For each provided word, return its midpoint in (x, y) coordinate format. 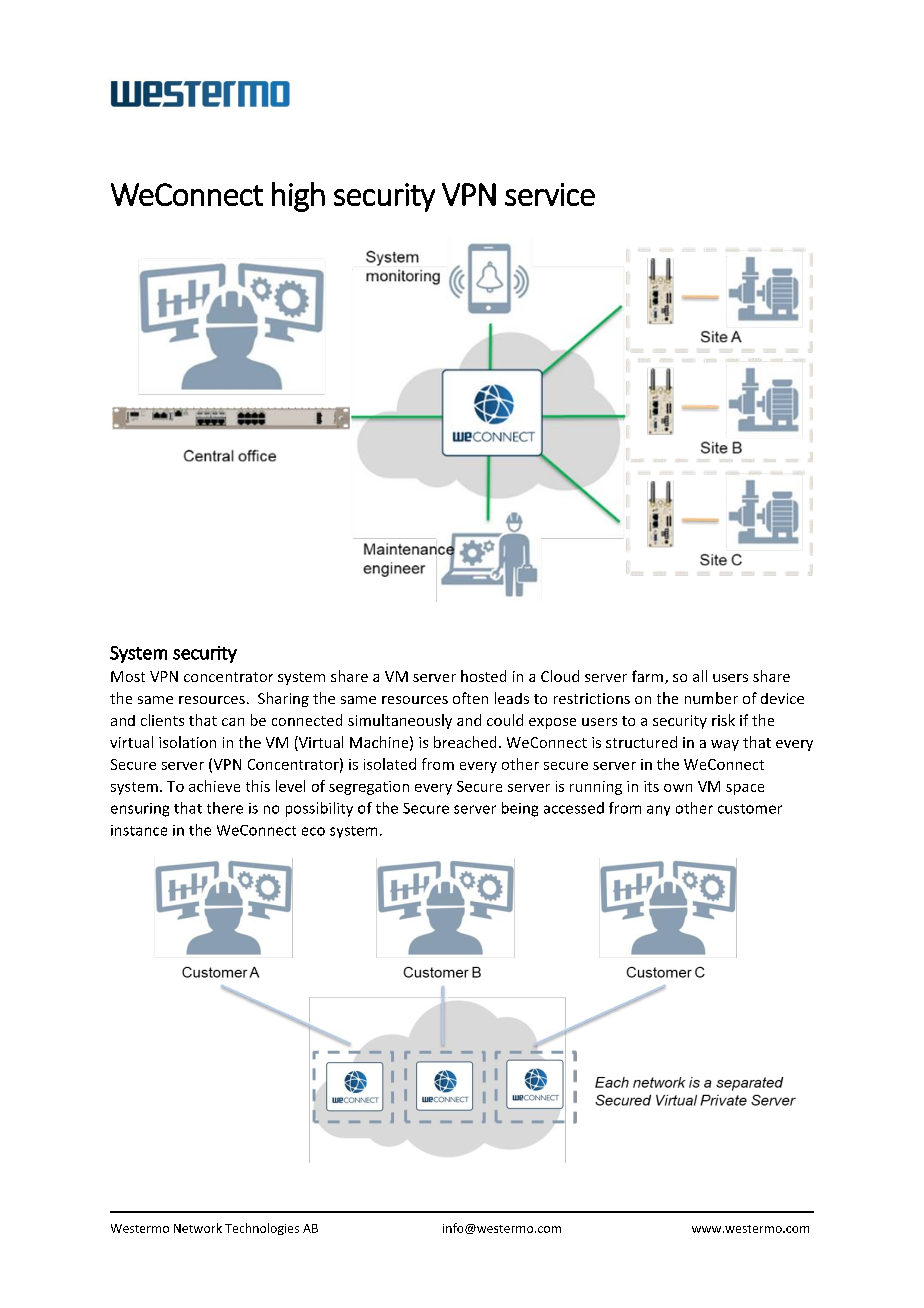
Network (198, 1228)
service (550, 194)
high (298, 197)
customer (750, 809)
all (700, 676)
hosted (483, 676)
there (225, 808)
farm (649, 677)
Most (128, 676)
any (658, 810)
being (520, 809)
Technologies (262, 1229)
